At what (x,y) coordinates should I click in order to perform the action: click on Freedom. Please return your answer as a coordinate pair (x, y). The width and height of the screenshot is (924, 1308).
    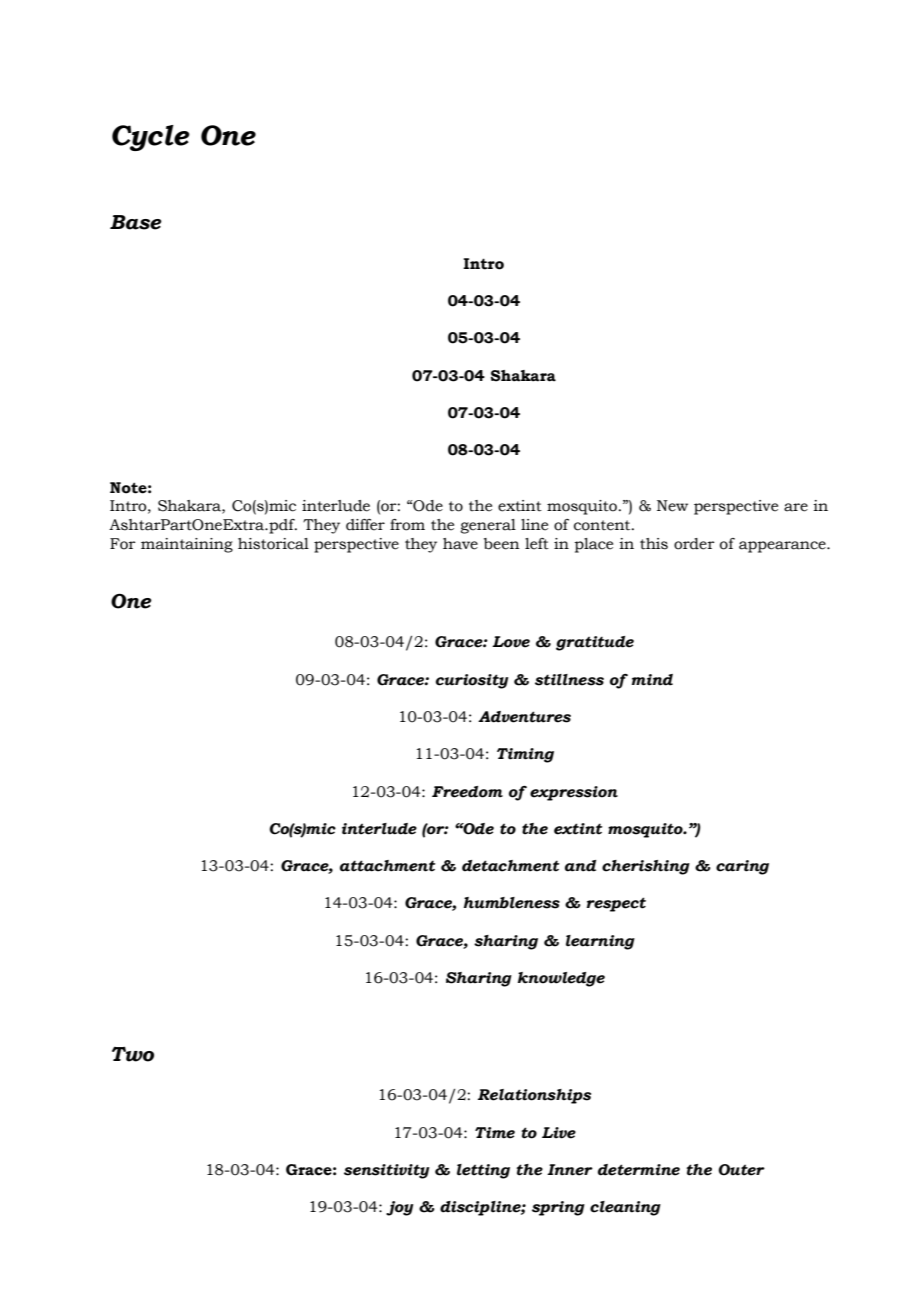
    Looking at the image, I should click on (467, 792).
